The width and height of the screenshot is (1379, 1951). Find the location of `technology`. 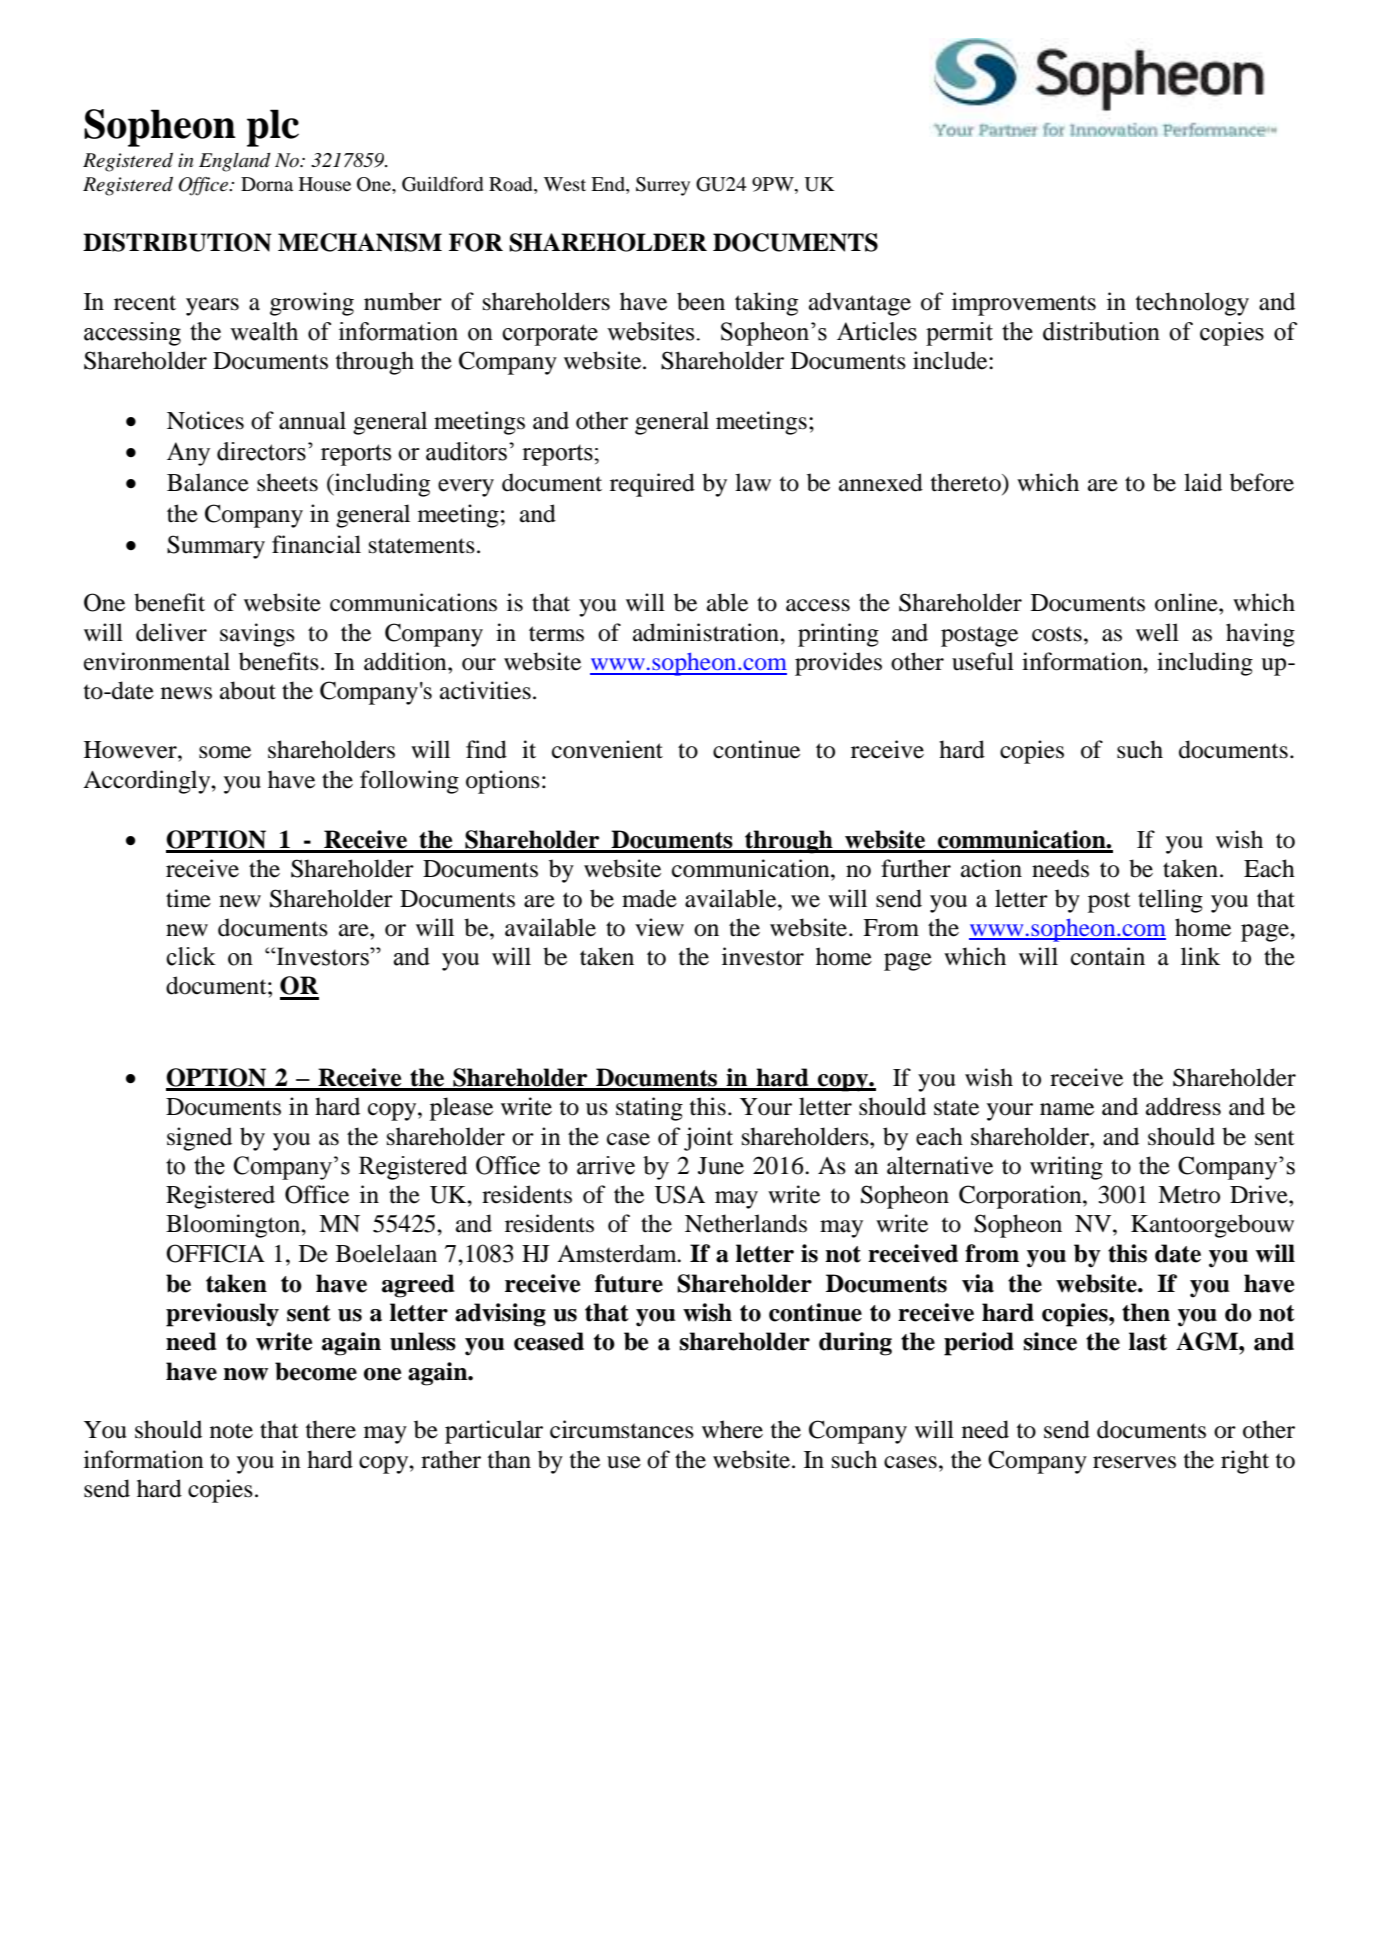

technology is located at coordinates (1192, 304).
